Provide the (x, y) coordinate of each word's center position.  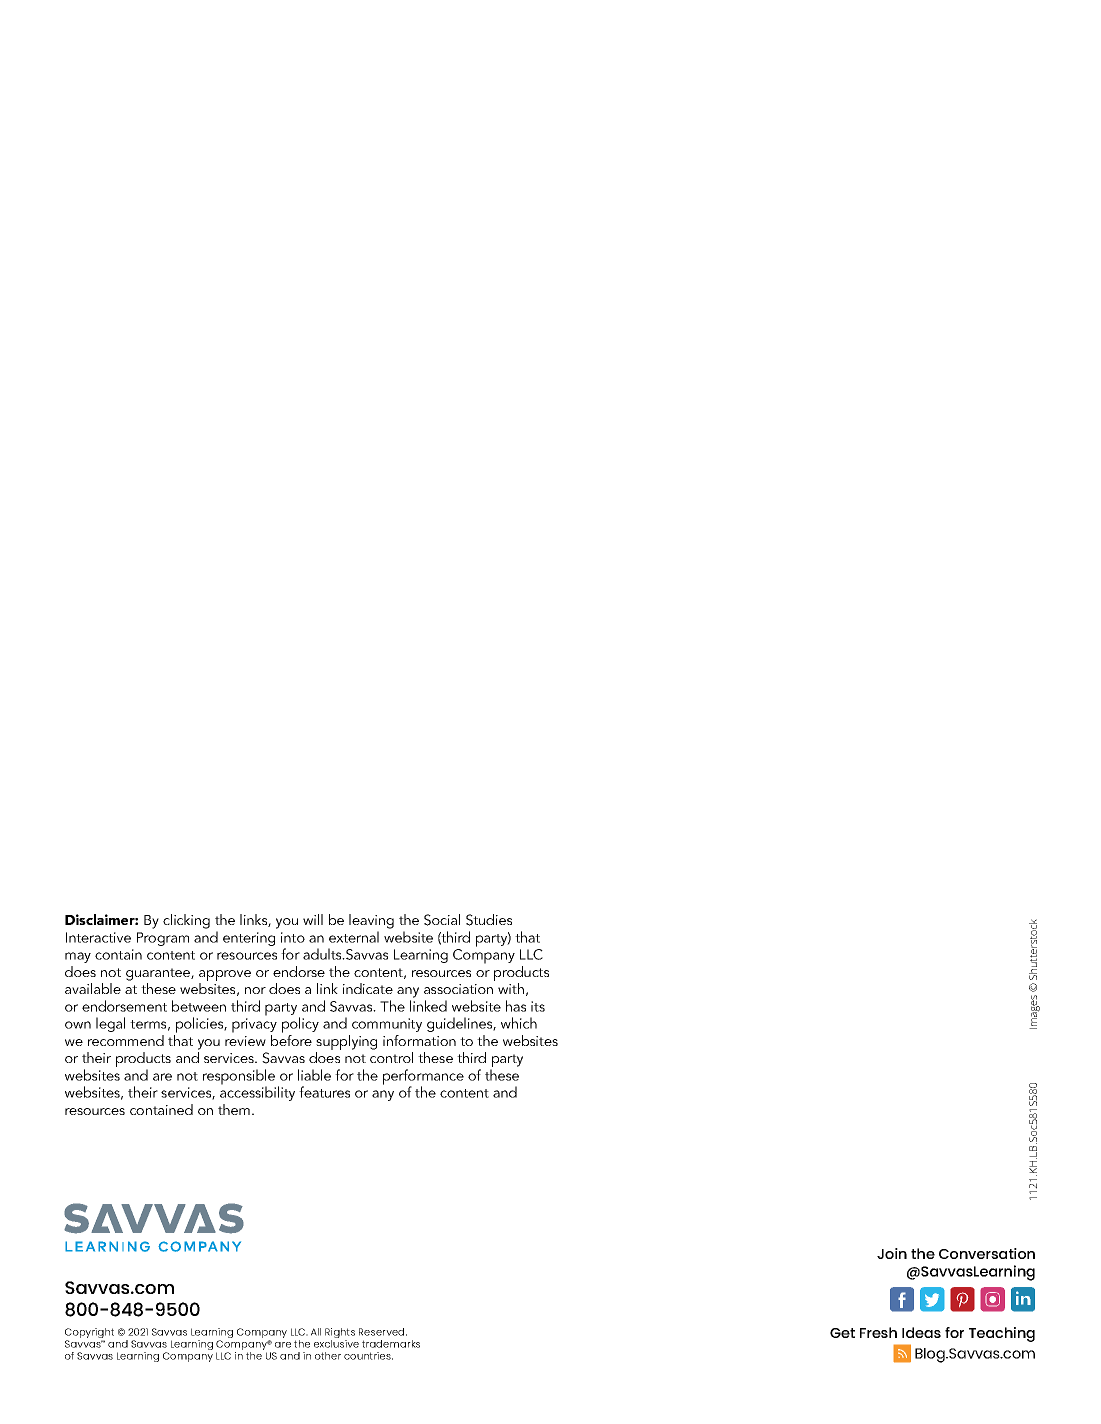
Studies (489, 920)
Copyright (89, 1334)
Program (163, 939)
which (519, 1023)
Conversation (987, 1253)
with (511, 988)
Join (892, 1253)
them (234, 1109)
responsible (239, 1078)
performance (423, 1078)
